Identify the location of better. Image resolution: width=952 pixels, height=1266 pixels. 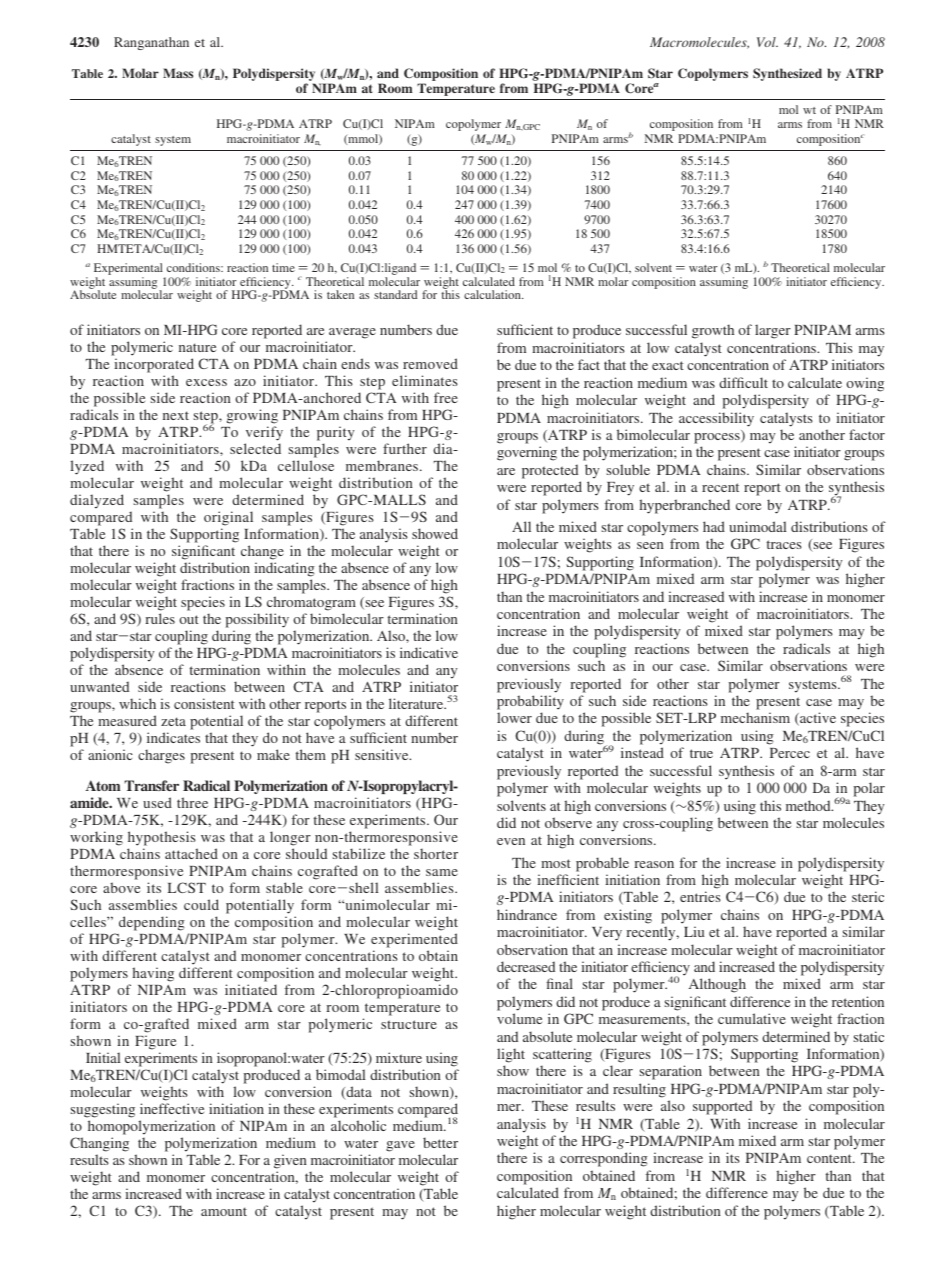
(440, 1142).
